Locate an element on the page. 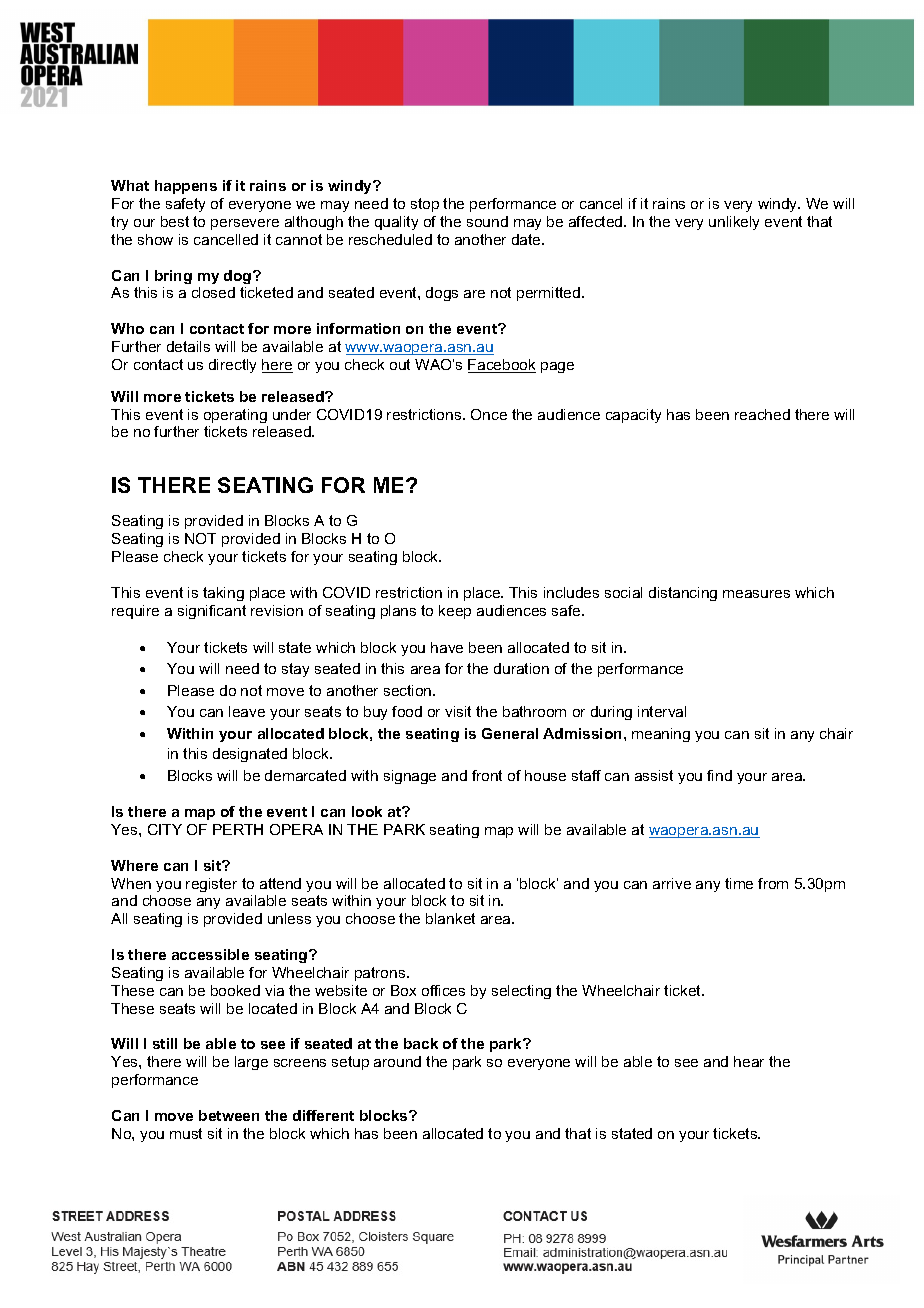  best is located at coordinates (175, 221).
